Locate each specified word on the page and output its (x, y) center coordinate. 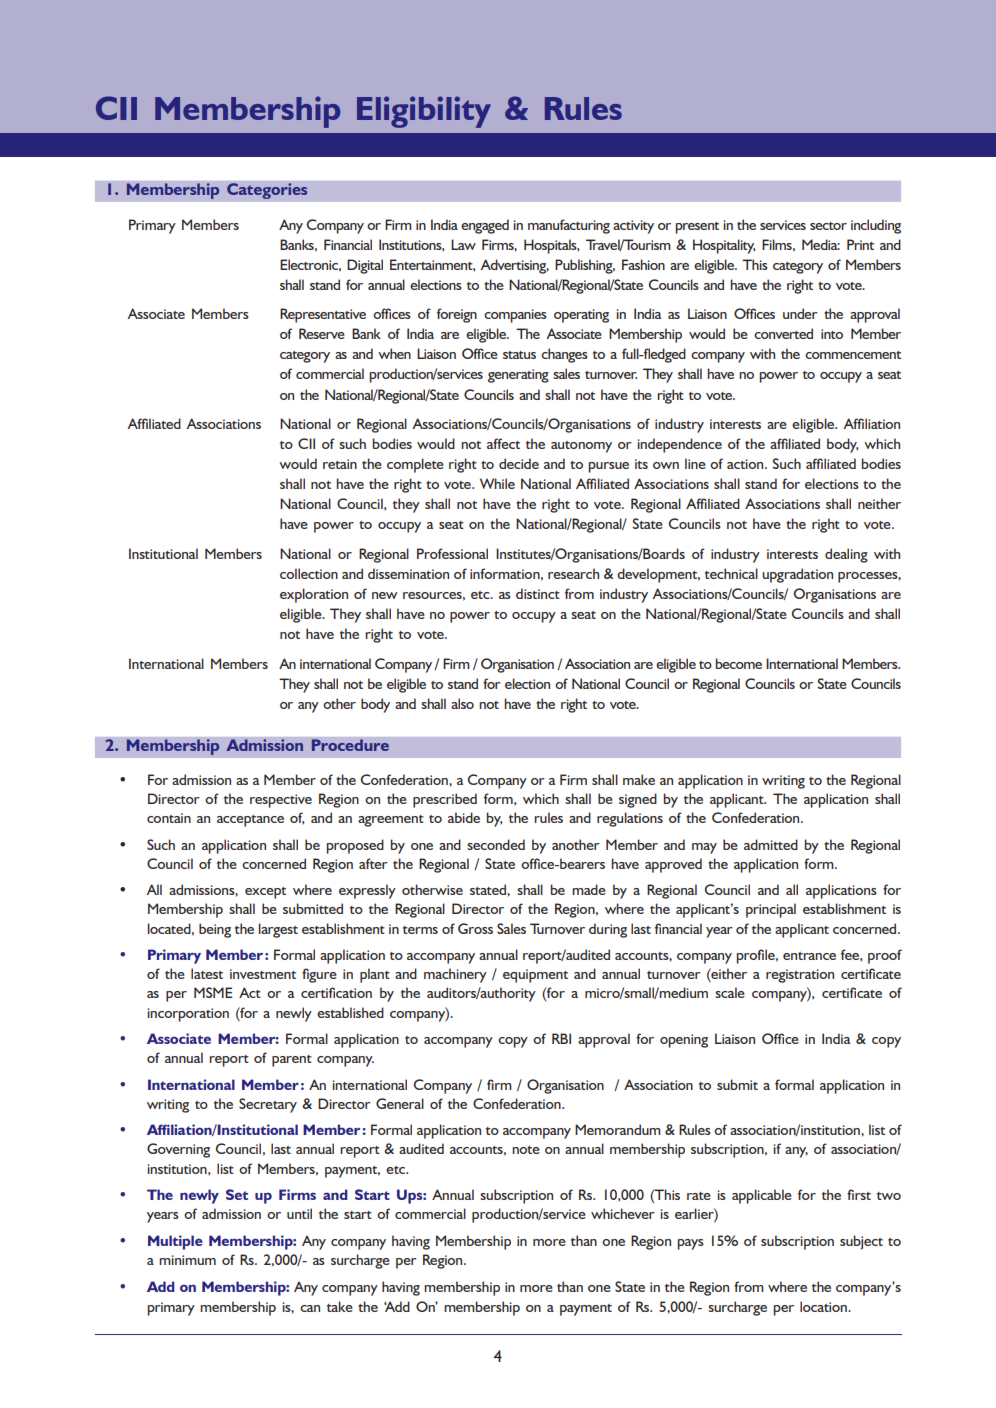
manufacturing (569, 226)
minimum (187, 1260)
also (462, 703)
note (526, 1150)
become (738, 663)
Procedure (350, 745)
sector (828, 226)
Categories (267, 191)
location (824, 1306)
